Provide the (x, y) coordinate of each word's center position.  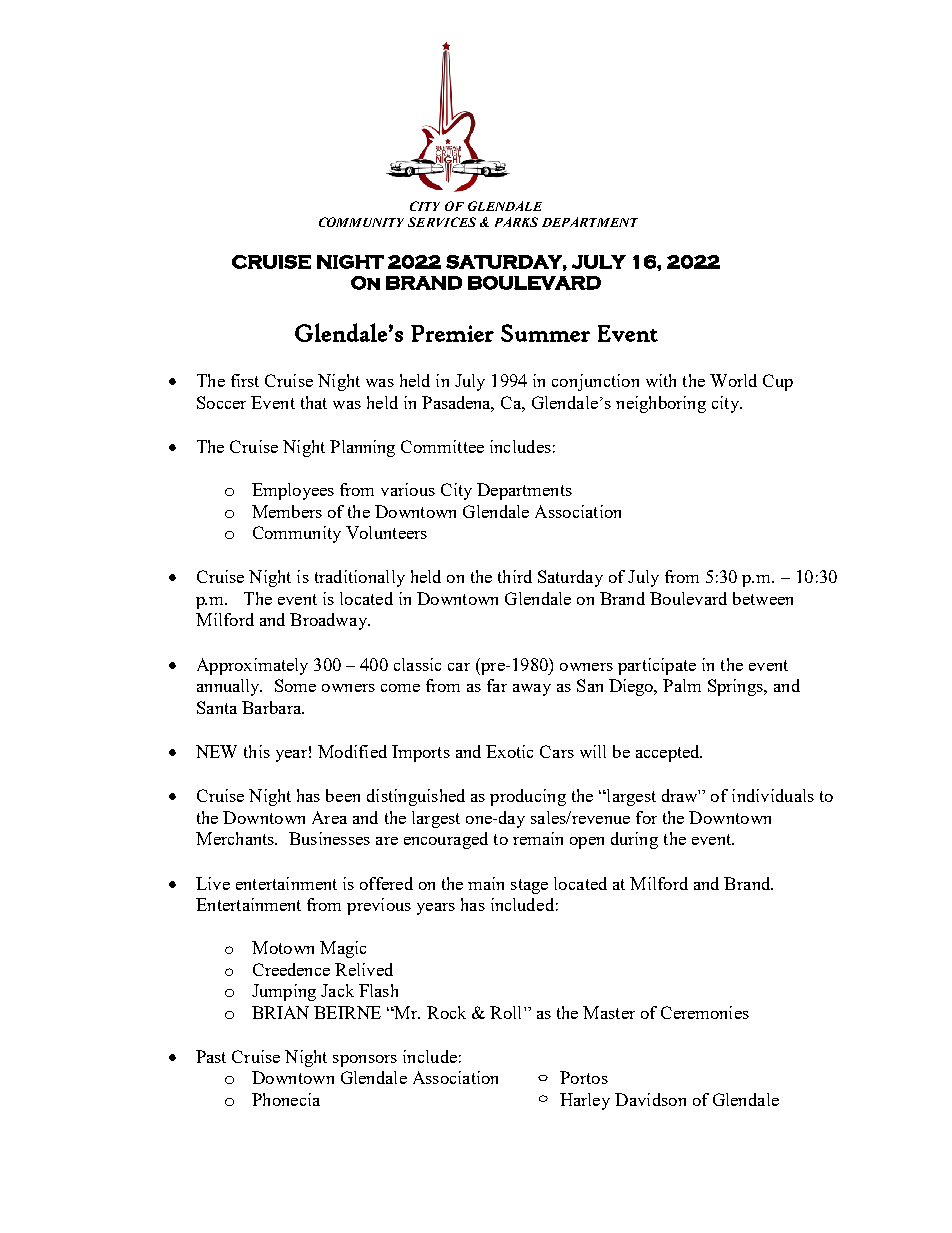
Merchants (236, 838)
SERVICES (442, 222)
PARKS (516, 222)
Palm (682, 685)
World (733, 380)
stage (529, 886)
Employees (293, 491)
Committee (442, 446)
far (497, 685)
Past (211, 1056)
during (634, 840)
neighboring (661, 404)
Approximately (252, 666)
